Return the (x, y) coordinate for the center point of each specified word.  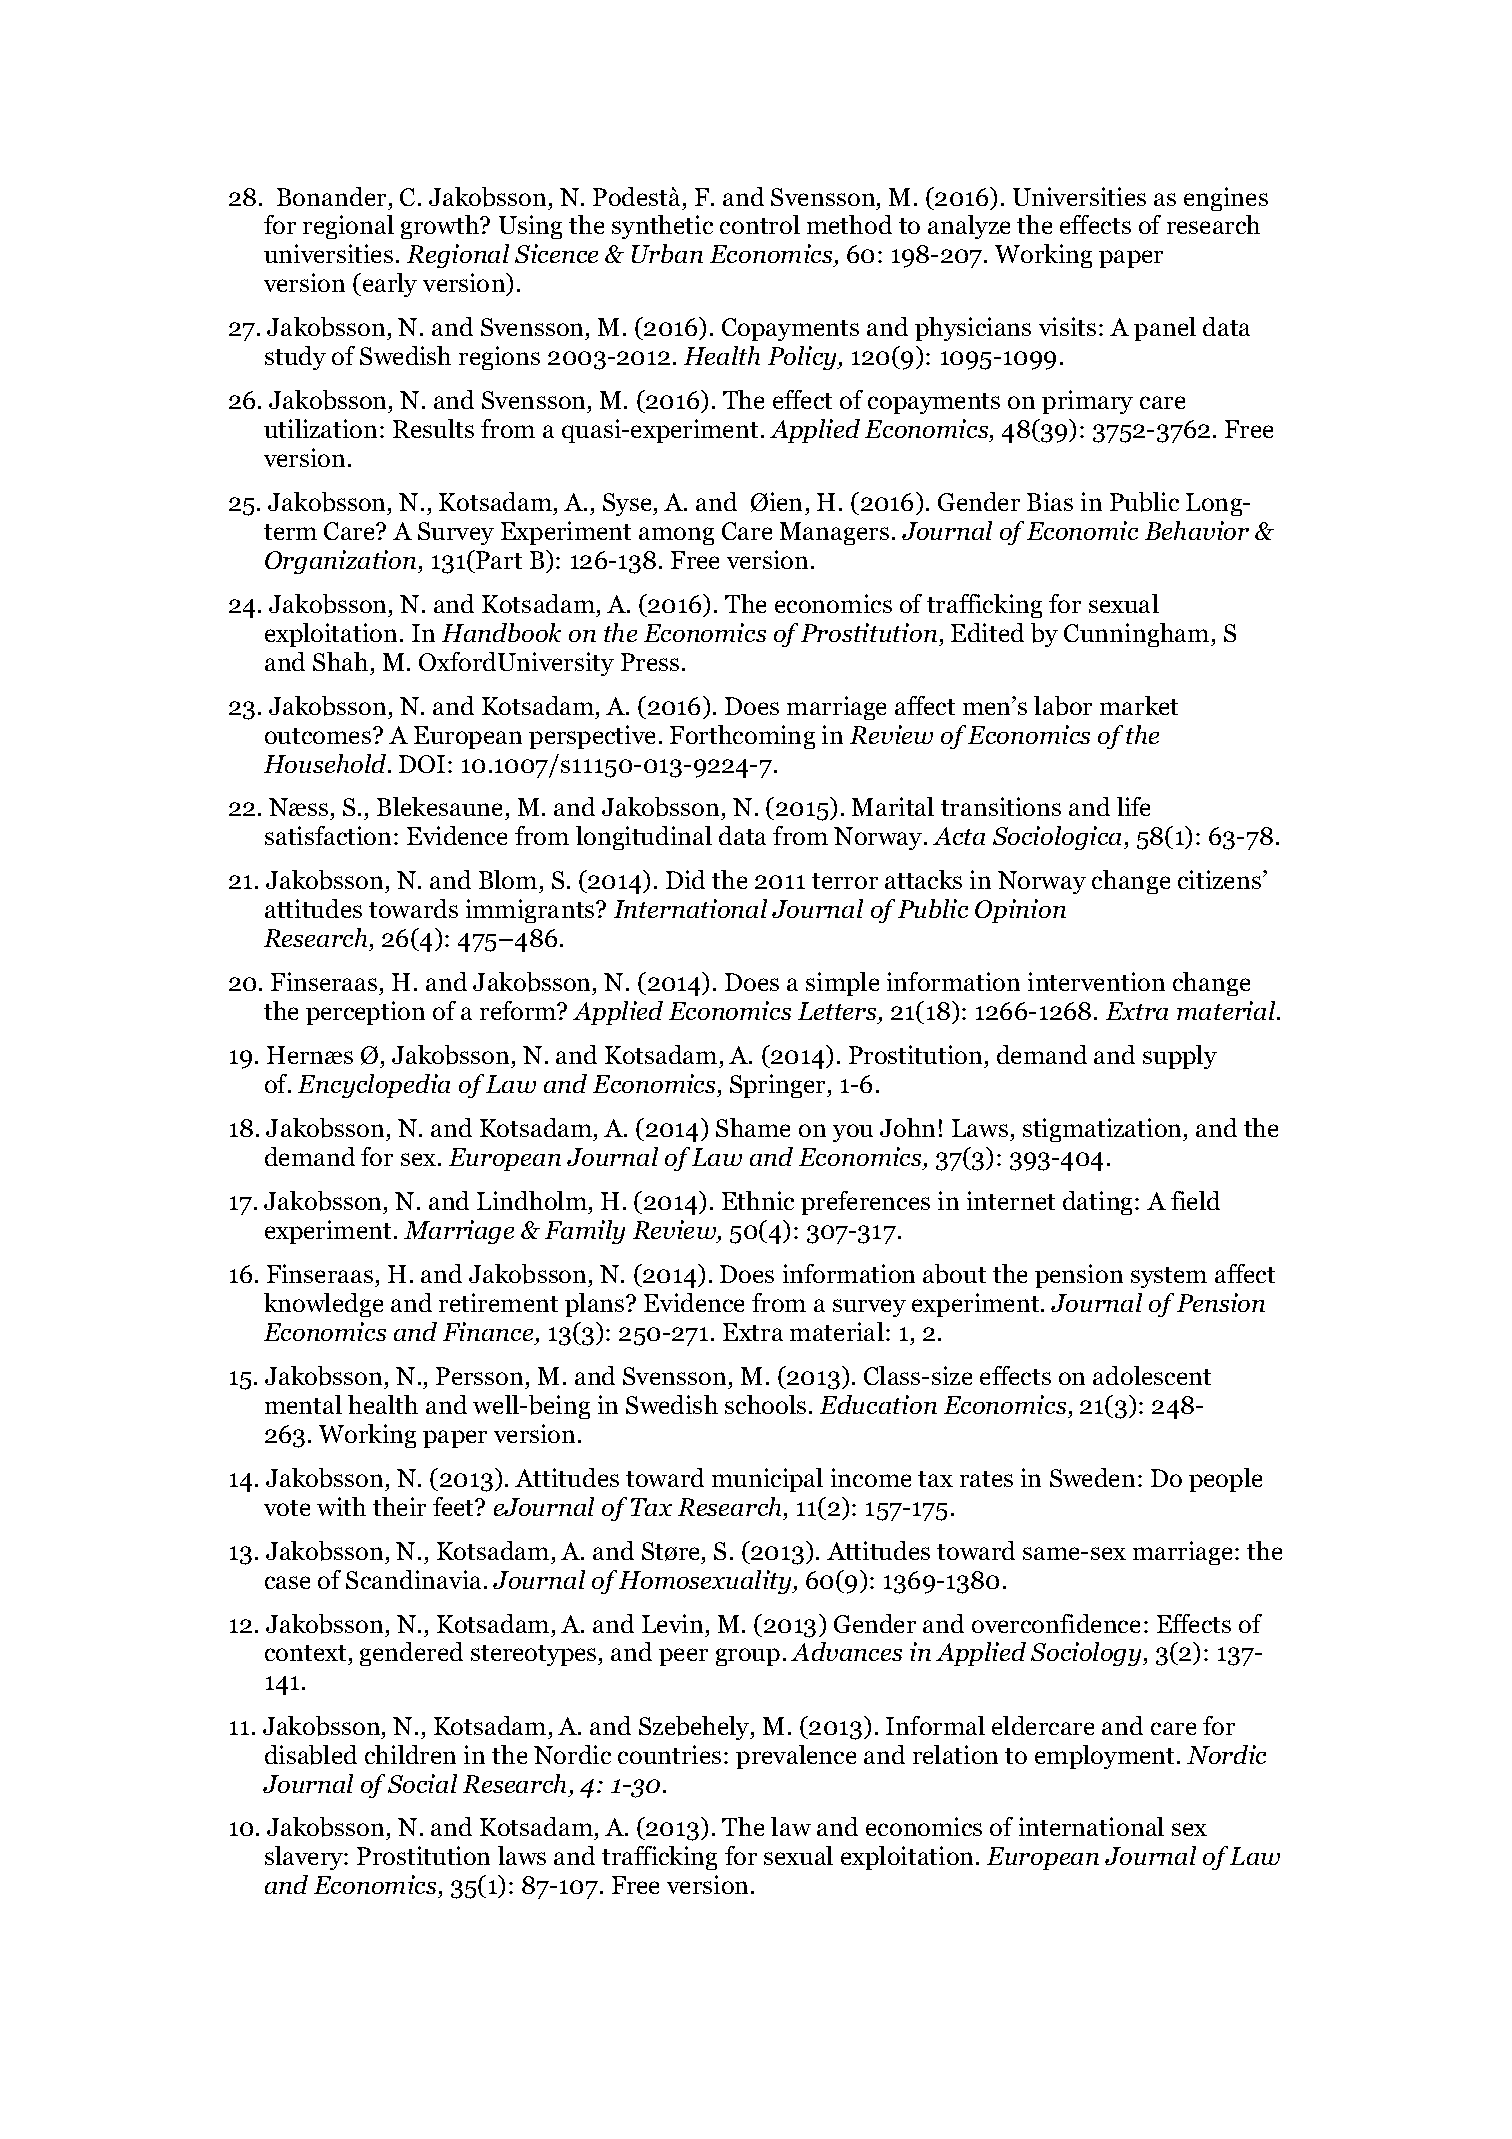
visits (1067, 326)
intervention (1096, 981)
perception (365, 1013)
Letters (837, 1011)
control (760, 224)
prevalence (796, 1757)
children (410, 1754)
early (388, 285)
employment (1106, 1757)
